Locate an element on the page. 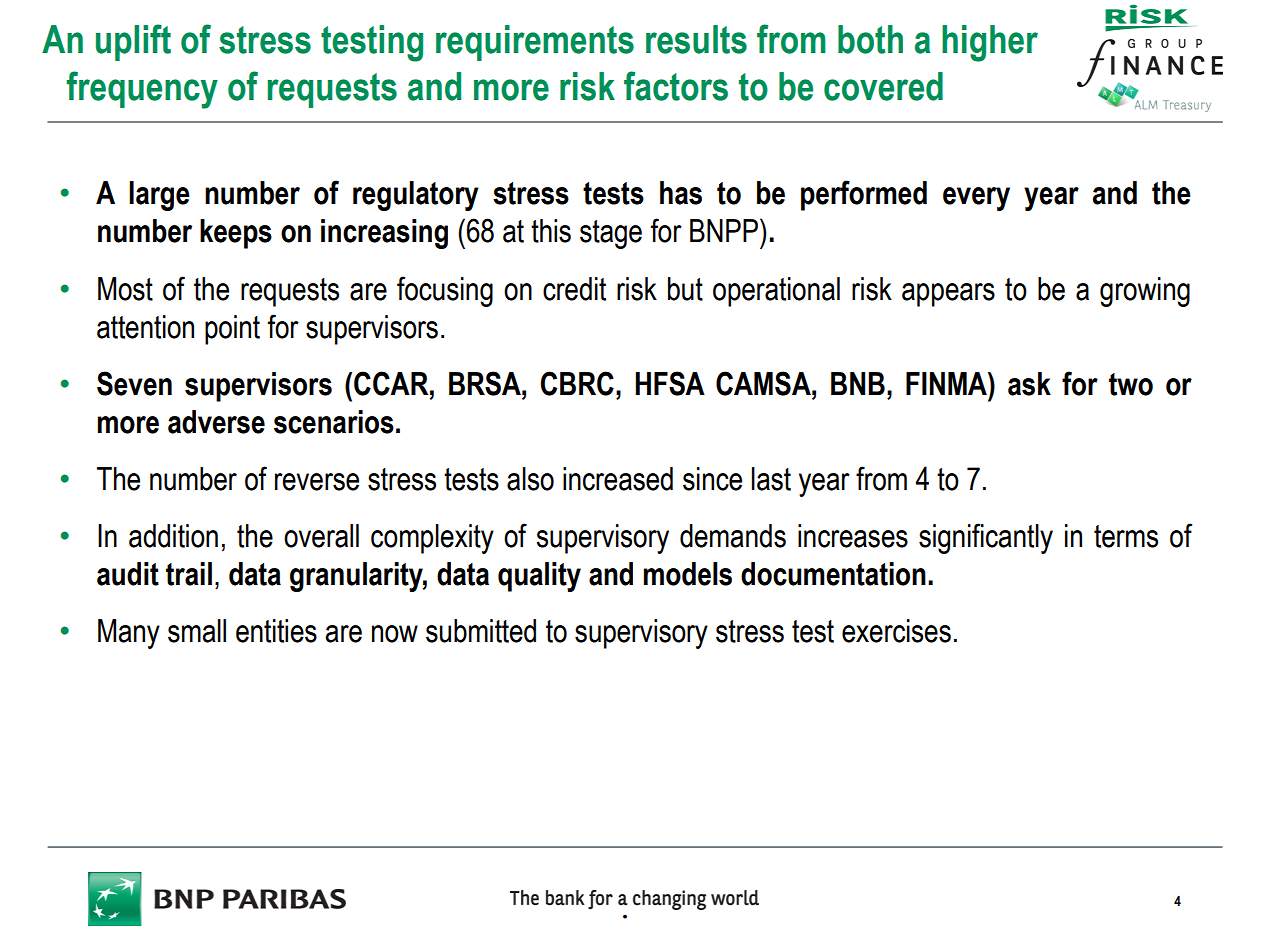  ask is located at coordinates (1029, 384).
